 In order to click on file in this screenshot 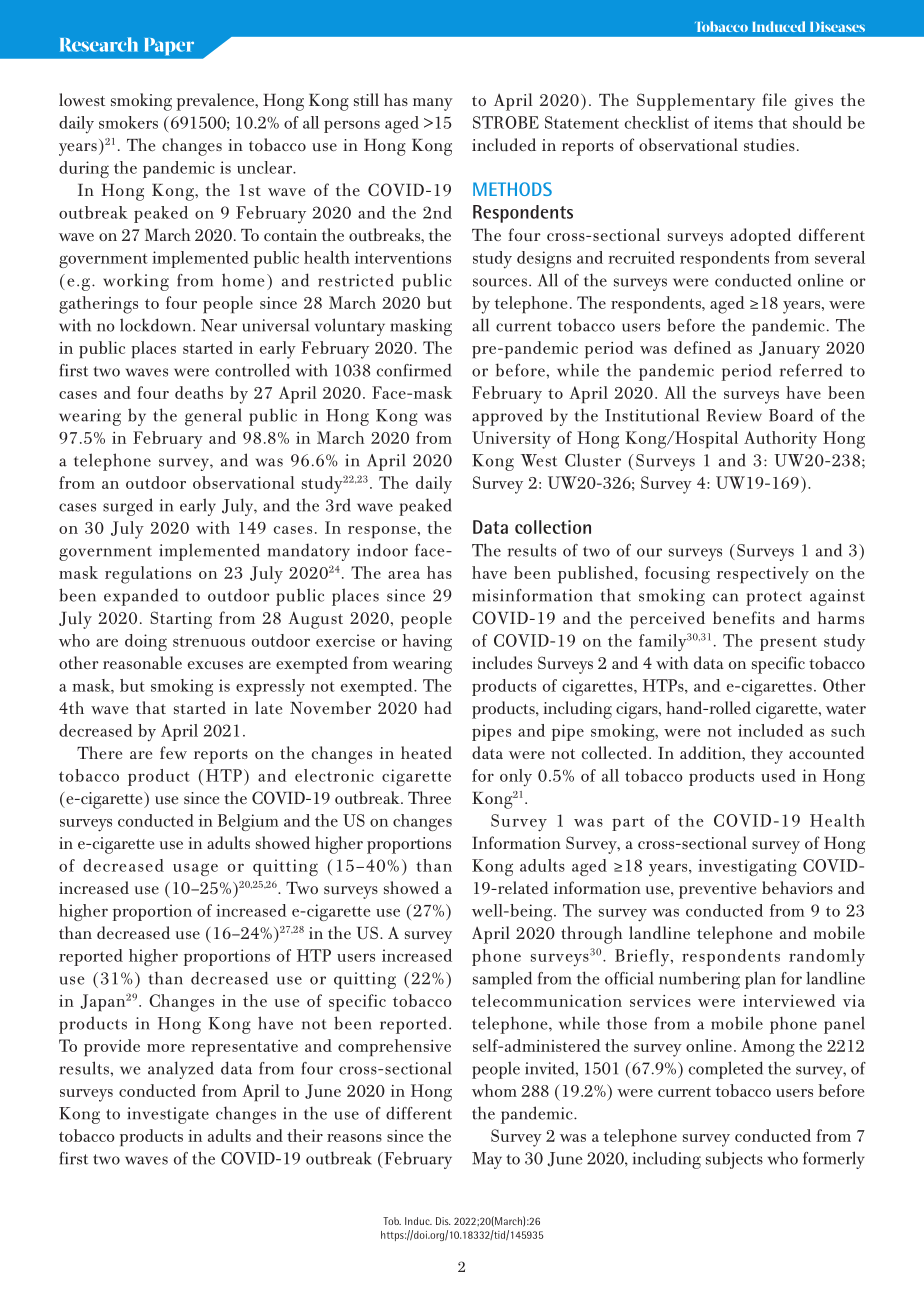, I will do `click(774, 99)`.
